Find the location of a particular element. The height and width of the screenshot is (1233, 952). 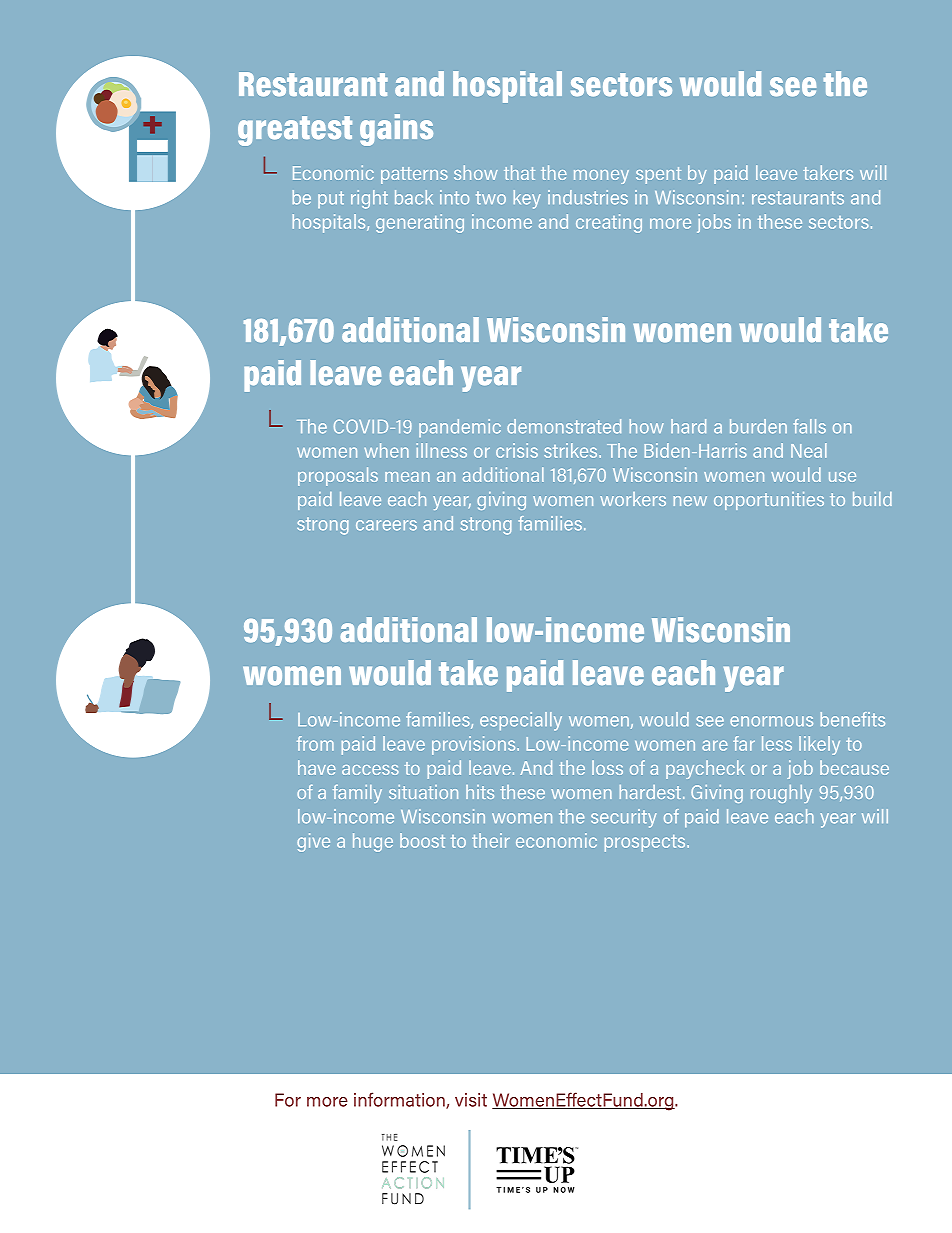

prospects is located at coordinates (646, 843).
